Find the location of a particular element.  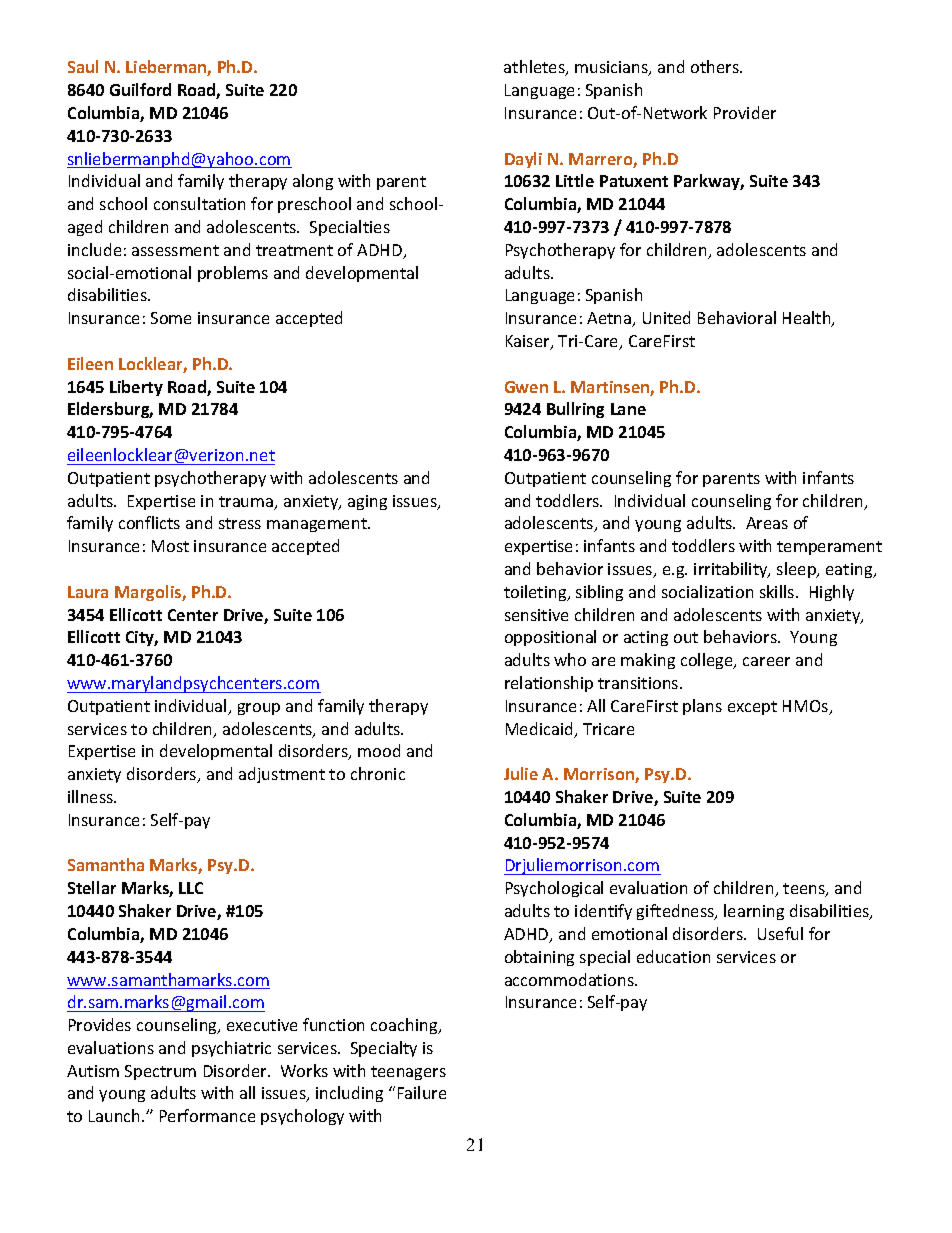

Guilford is located at coordinates (140, 89).
